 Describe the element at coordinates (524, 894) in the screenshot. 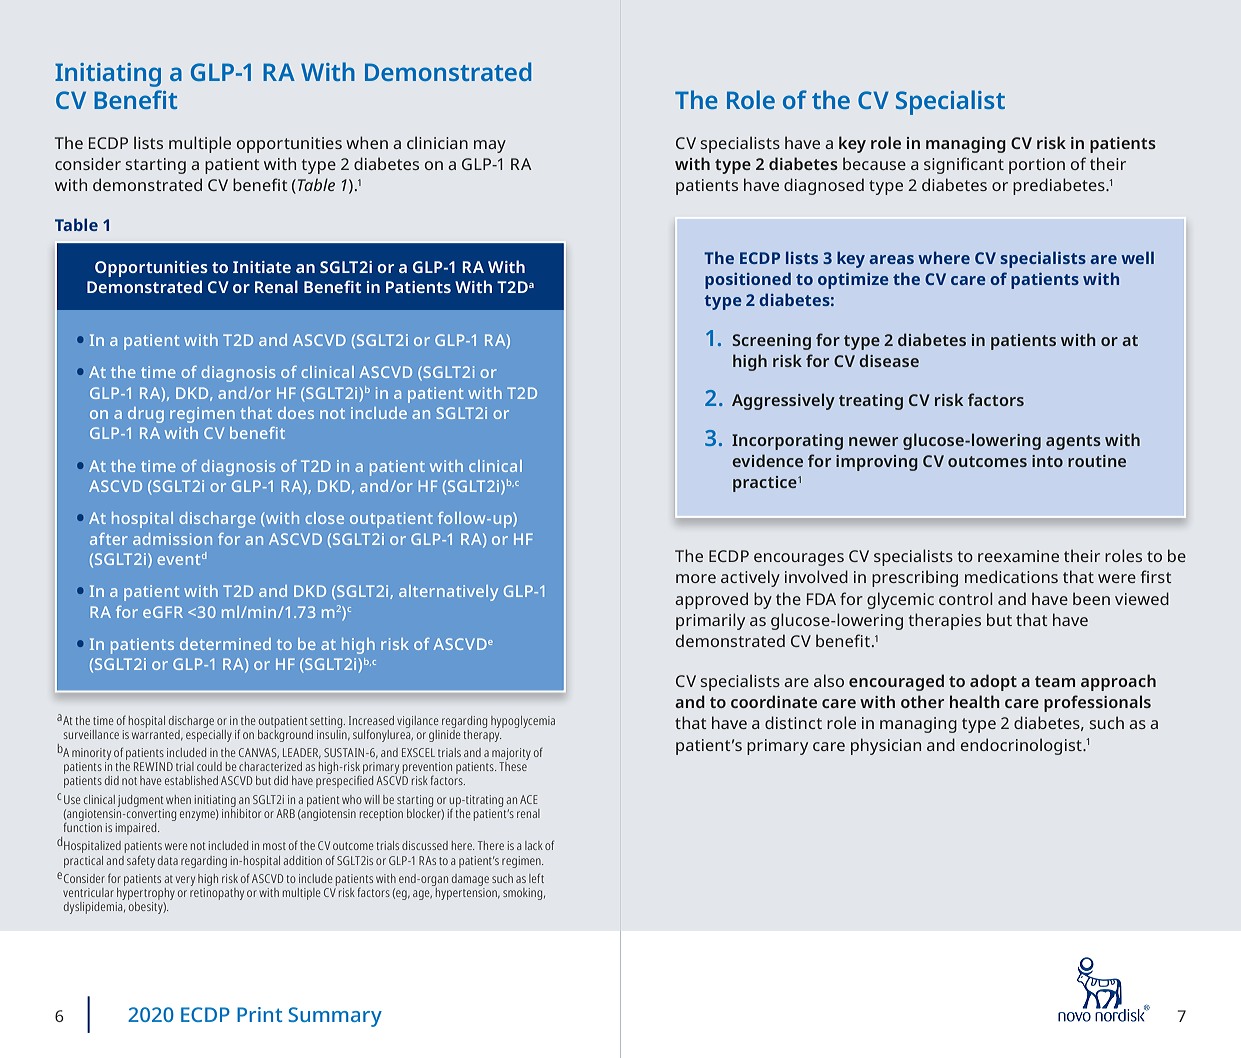

I see `smoking` at that location.
